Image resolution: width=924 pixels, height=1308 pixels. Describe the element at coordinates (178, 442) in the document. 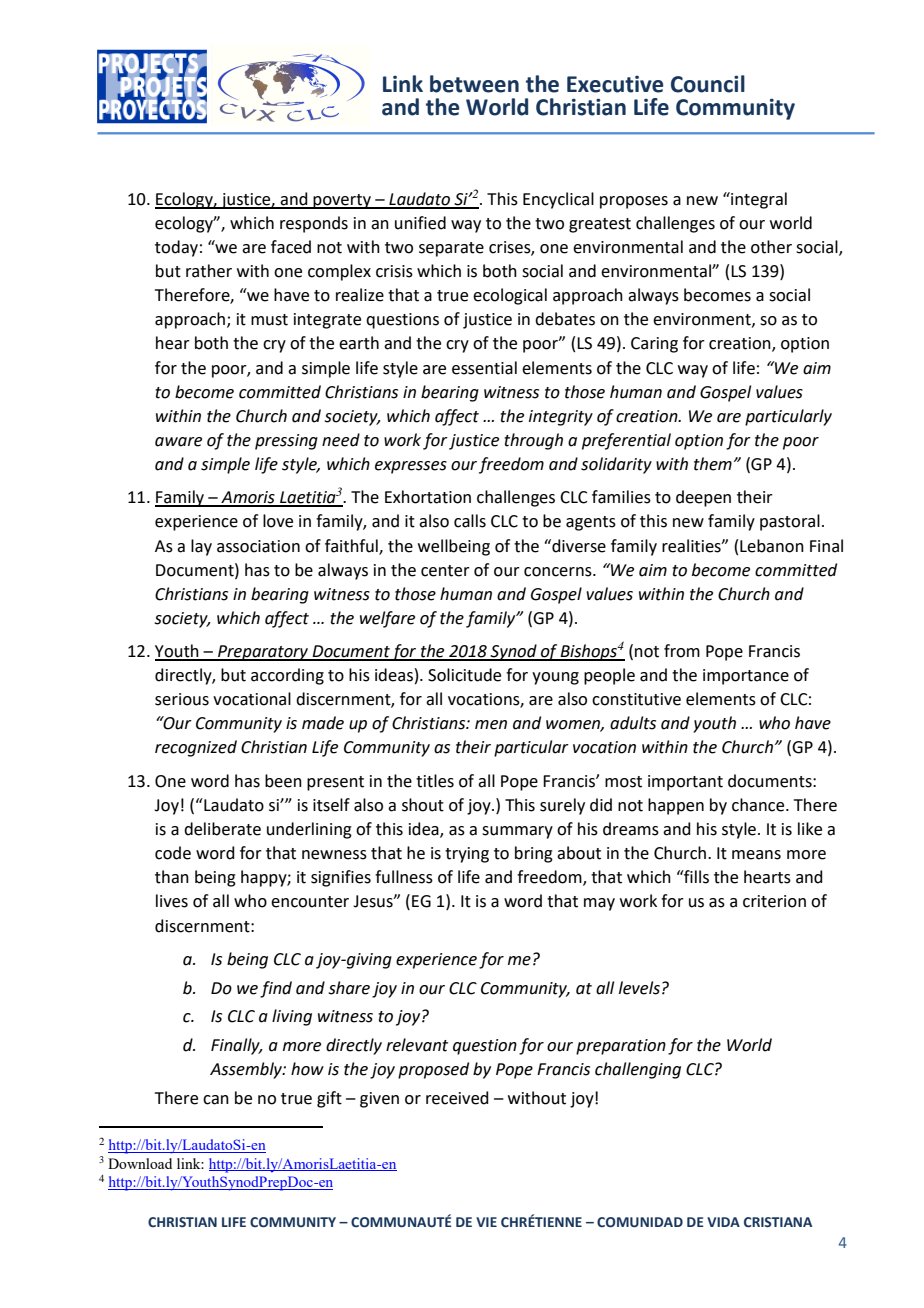

I see `aware` at that location.
